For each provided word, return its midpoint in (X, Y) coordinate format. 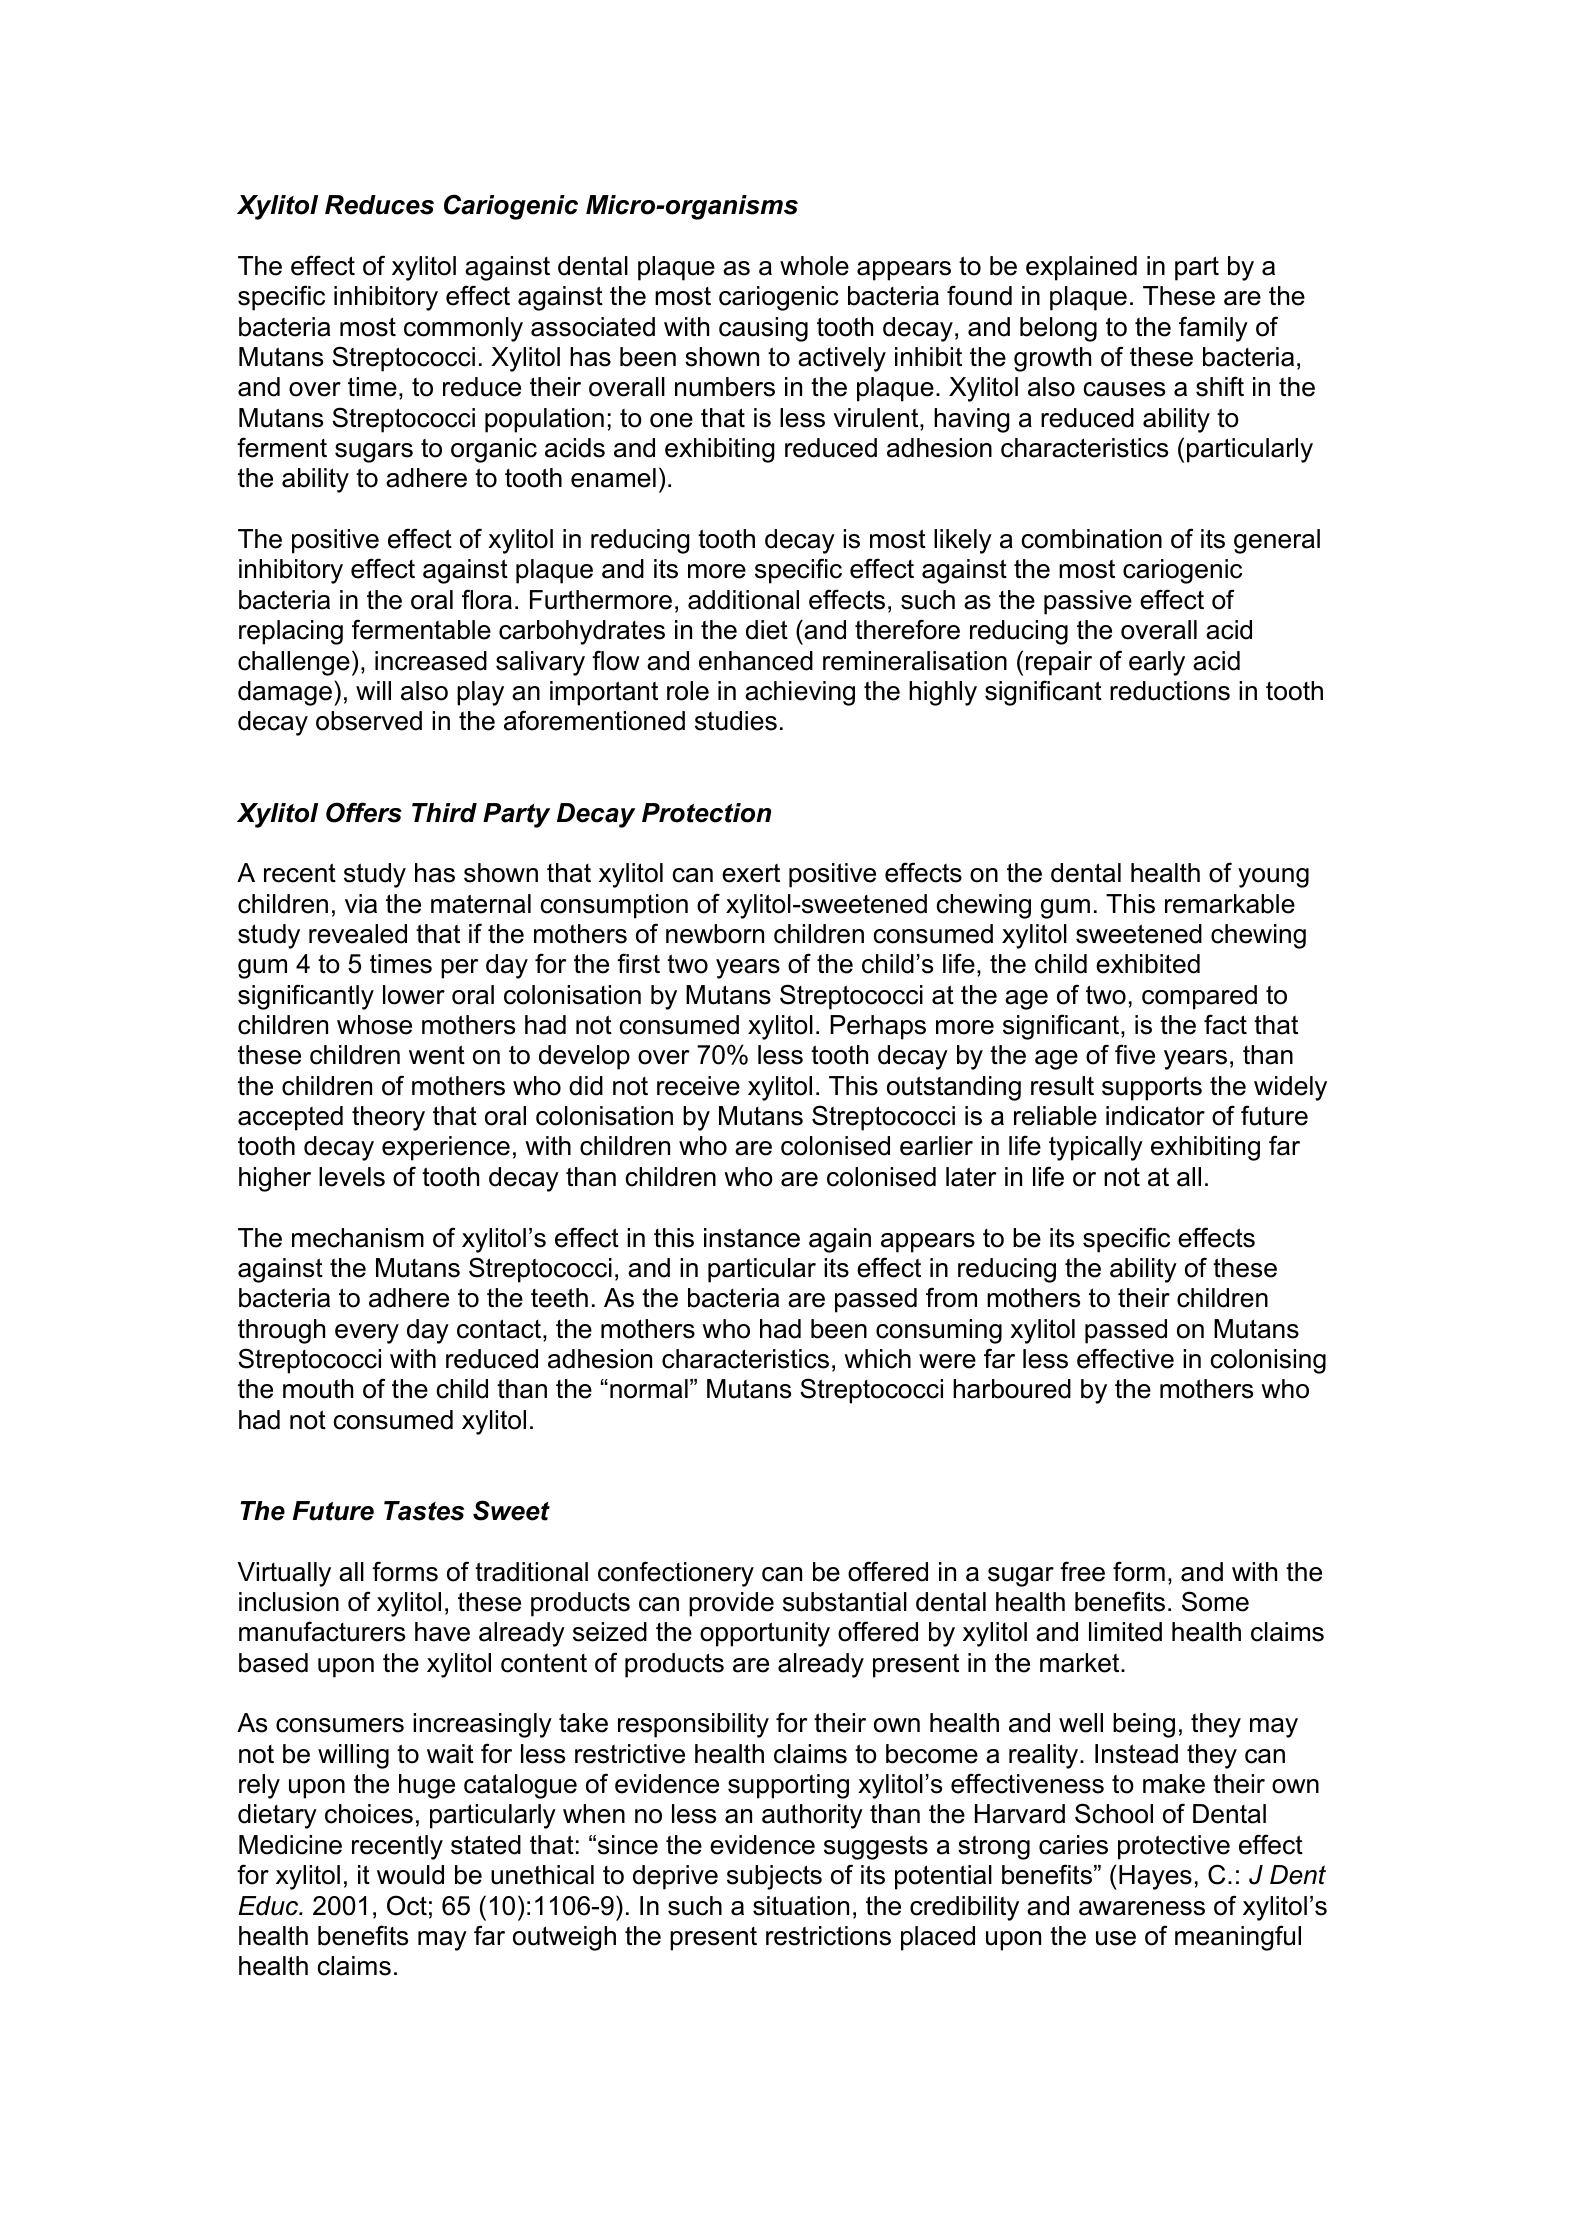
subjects (774, 1877)
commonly (463, 329)
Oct (407, 1905)
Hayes (1155, 1877)
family (1213, 329)
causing (763, 329)
